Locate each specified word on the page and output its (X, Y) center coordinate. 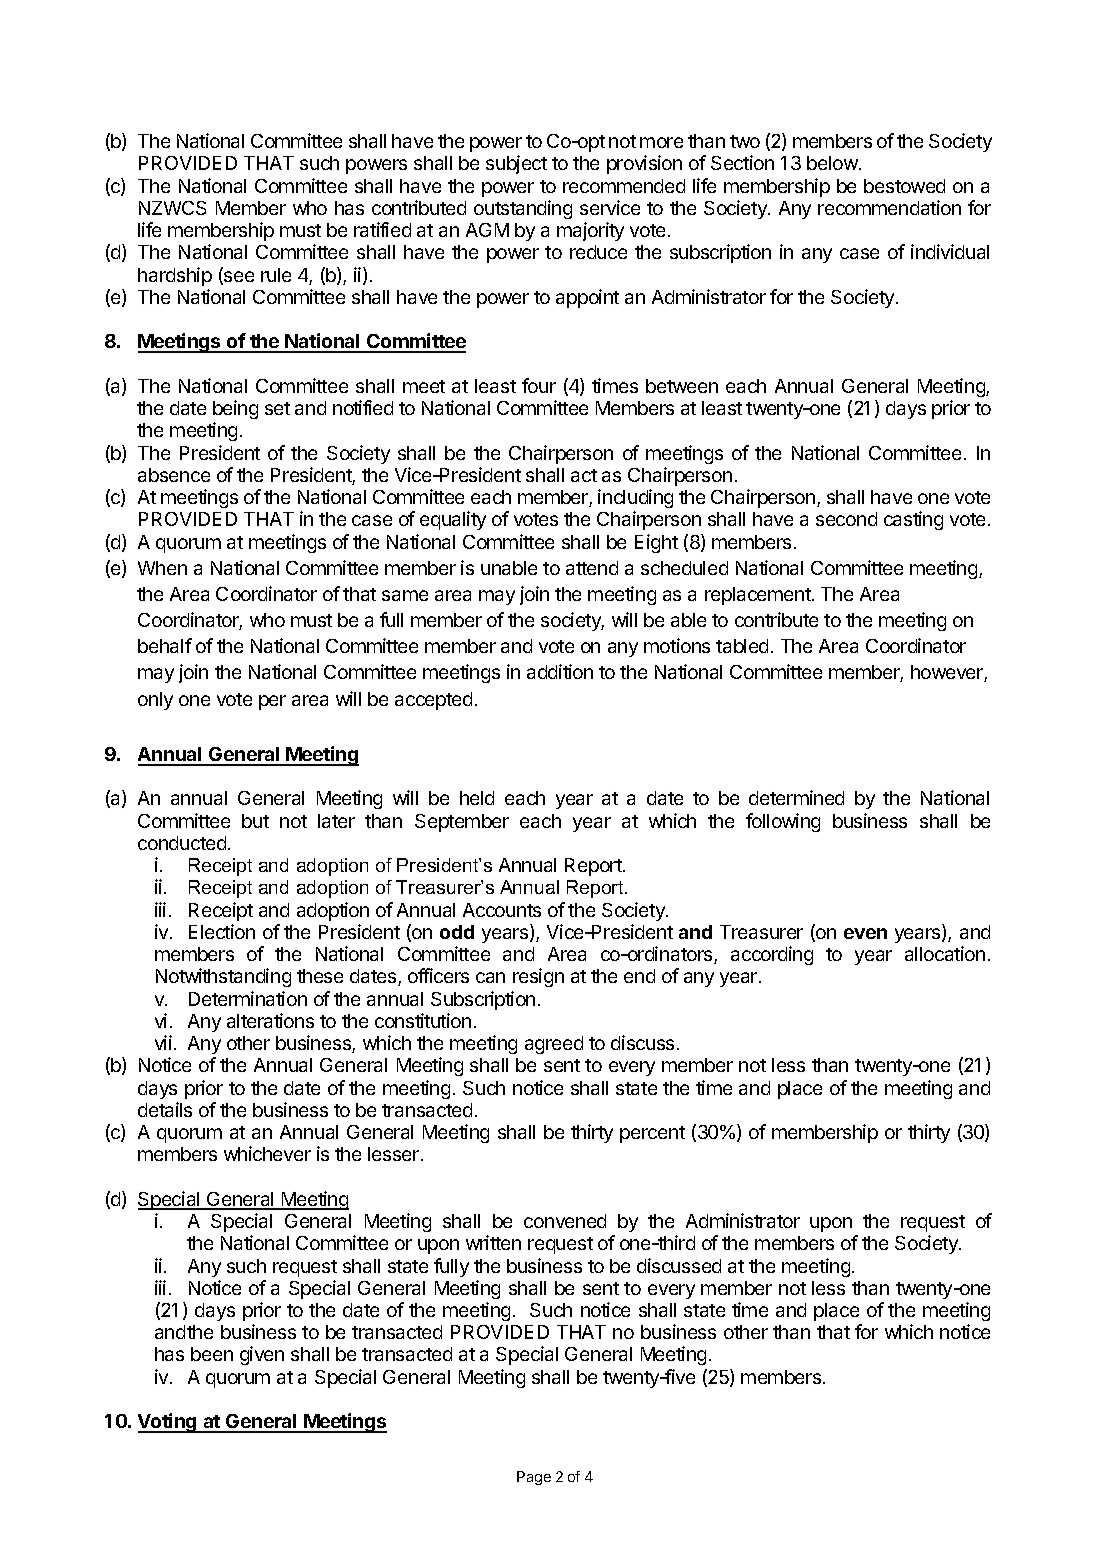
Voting (168, 1423)
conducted (182, 843)
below (833, 163)
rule (276, 275)
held (477, 798)
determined (796, 797)
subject (516, 164)
